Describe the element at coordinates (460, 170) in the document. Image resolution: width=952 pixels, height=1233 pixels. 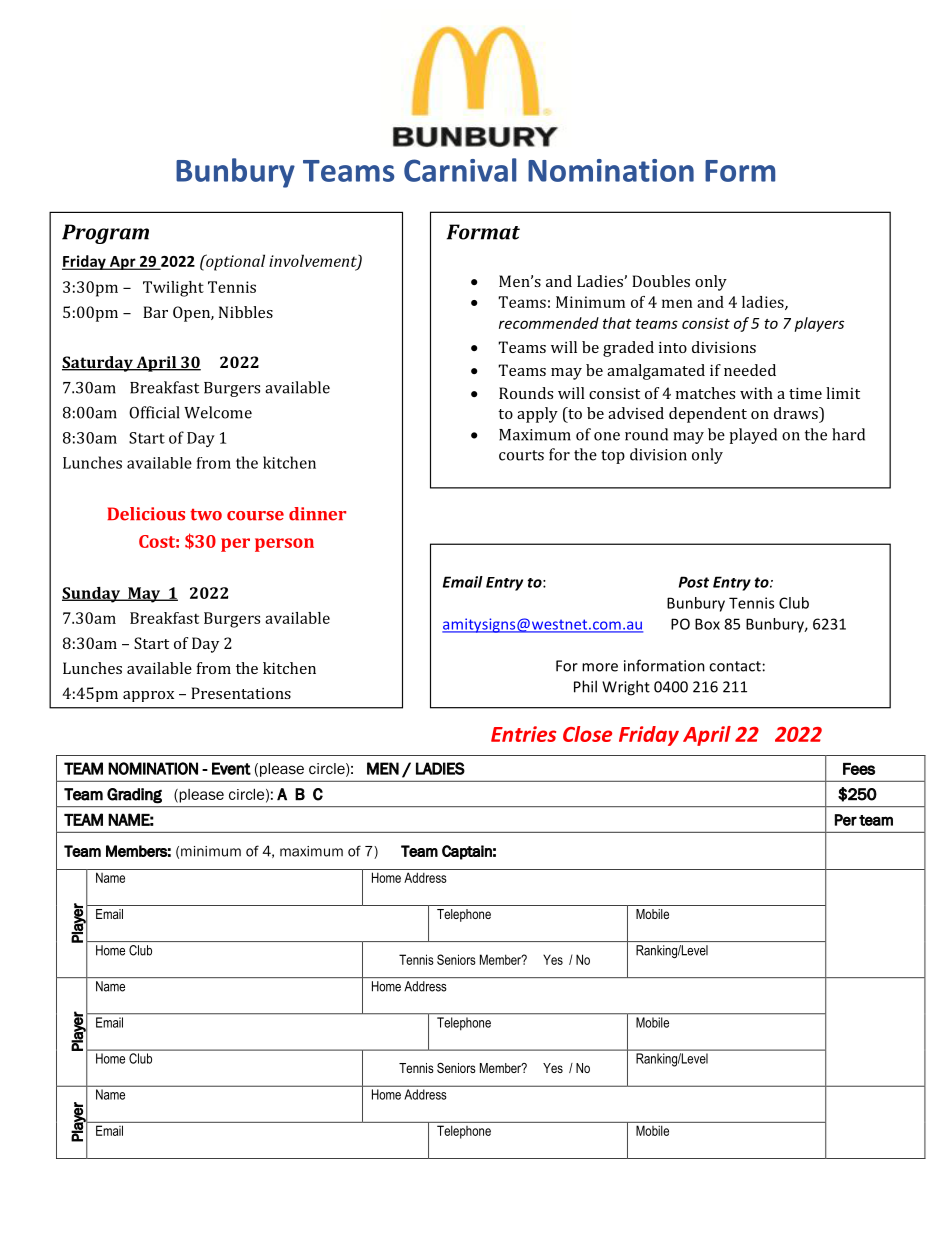
I see `Carnival` at that location.
